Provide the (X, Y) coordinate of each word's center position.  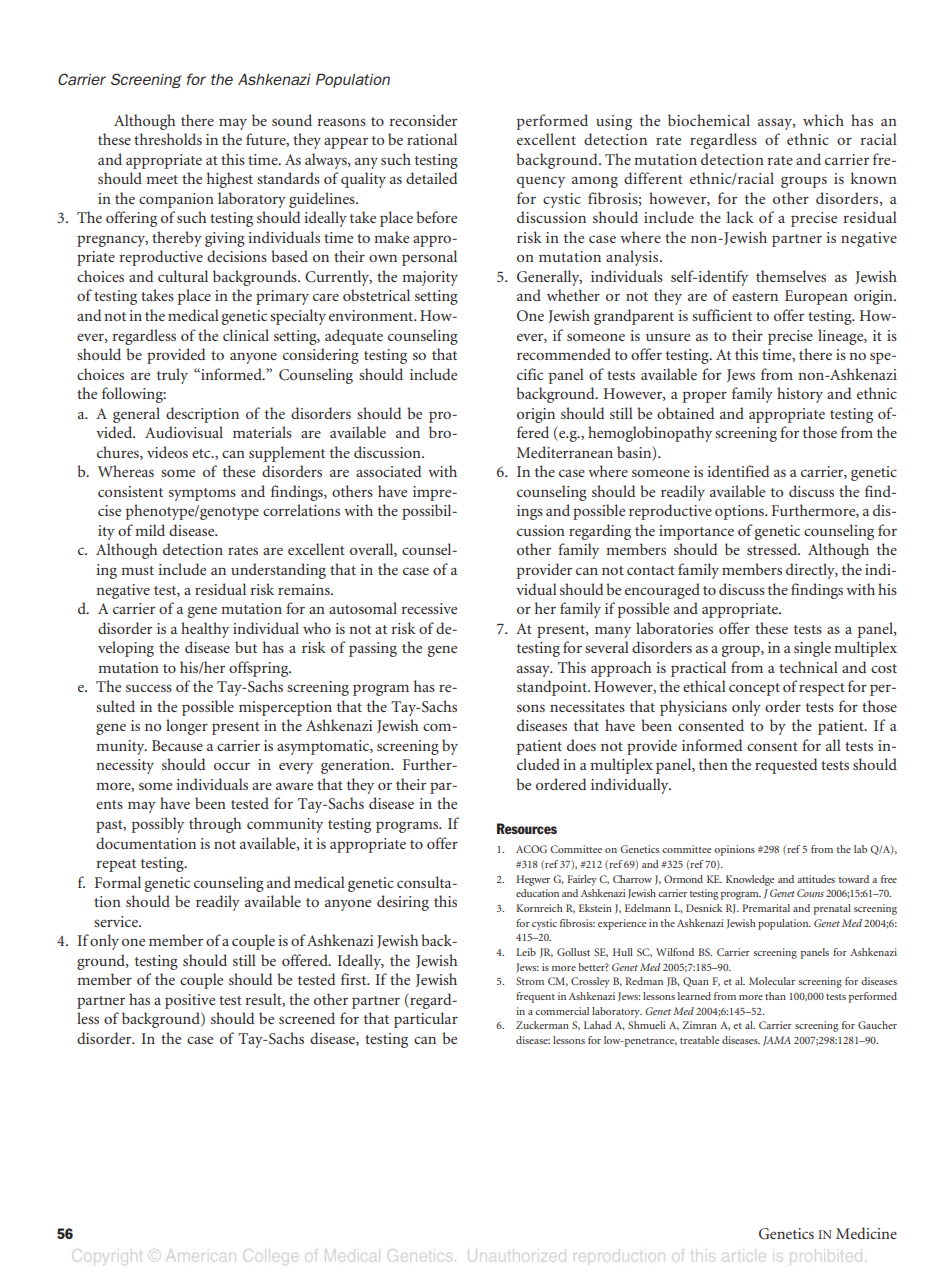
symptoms (202, 494)
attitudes (816, 879)
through (215, 825)
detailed (431, 178)
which (823, 120)
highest (230, 180)
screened (307, 1018)
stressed (773, 549)
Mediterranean (565, 452)
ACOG (531, 849)
